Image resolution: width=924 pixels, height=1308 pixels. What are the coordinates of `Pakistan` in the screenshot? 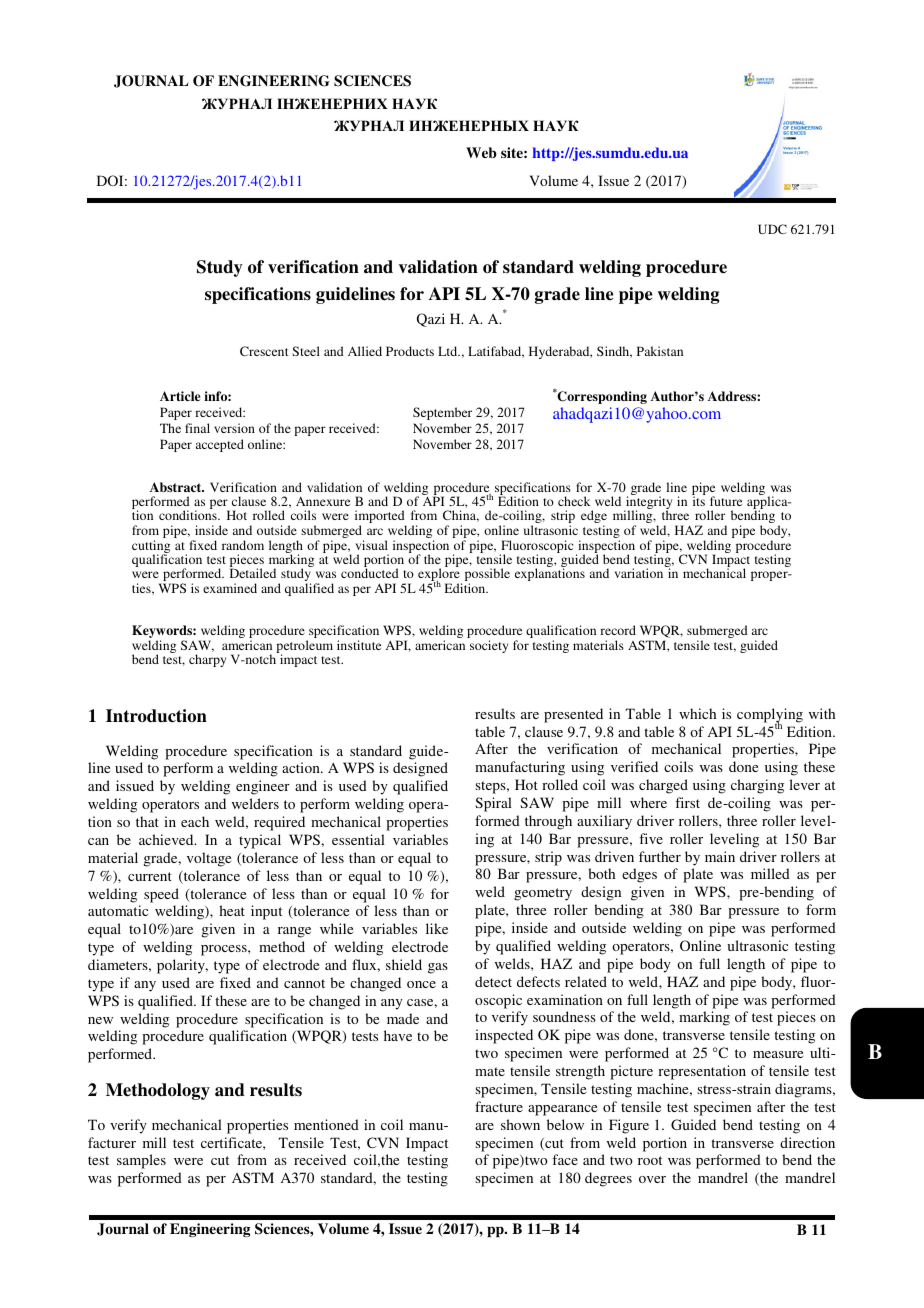 It's located at (660, 351).
